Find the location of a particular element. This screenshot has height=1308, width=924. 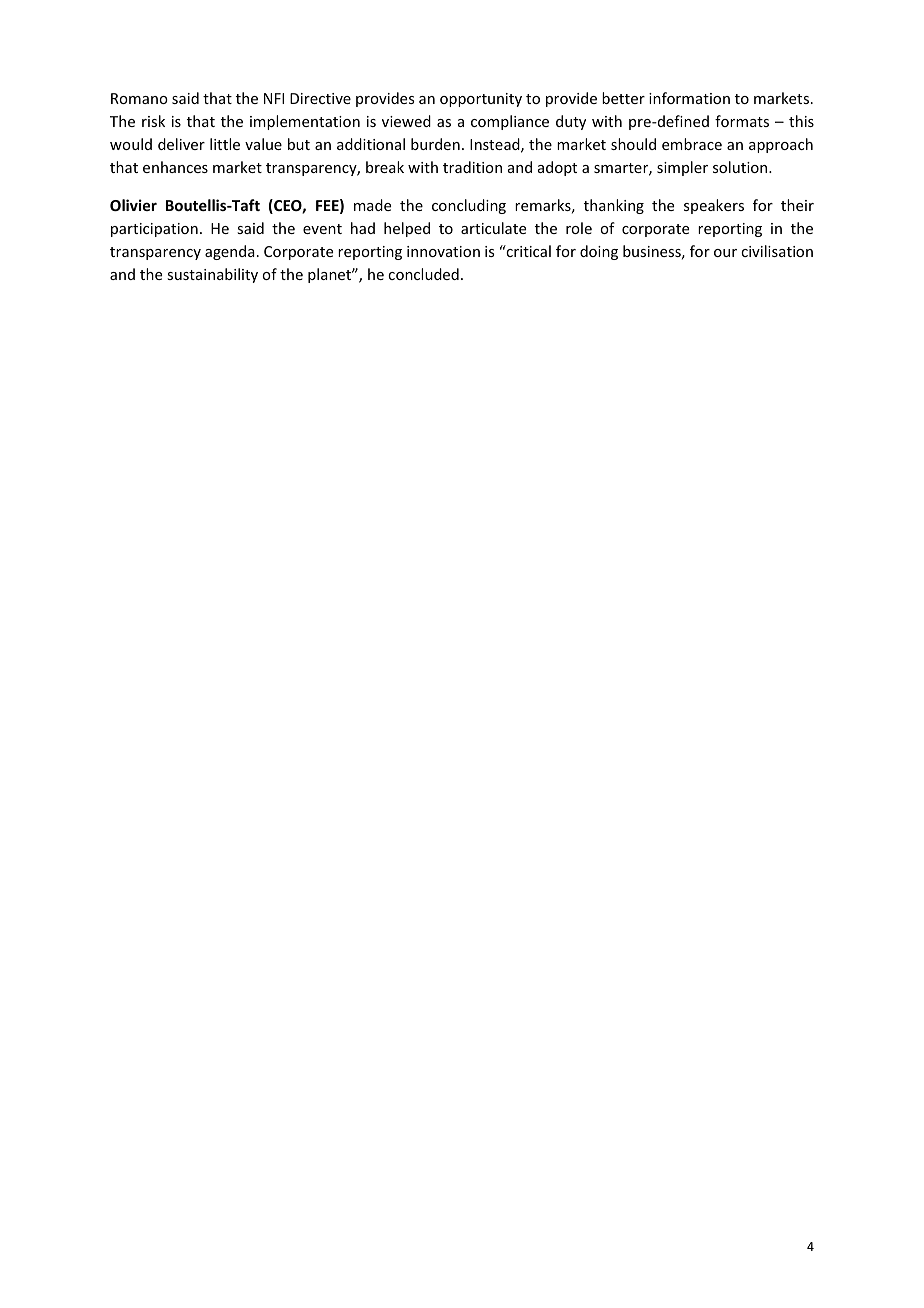

embrace is located at coordinates (692, 144).
